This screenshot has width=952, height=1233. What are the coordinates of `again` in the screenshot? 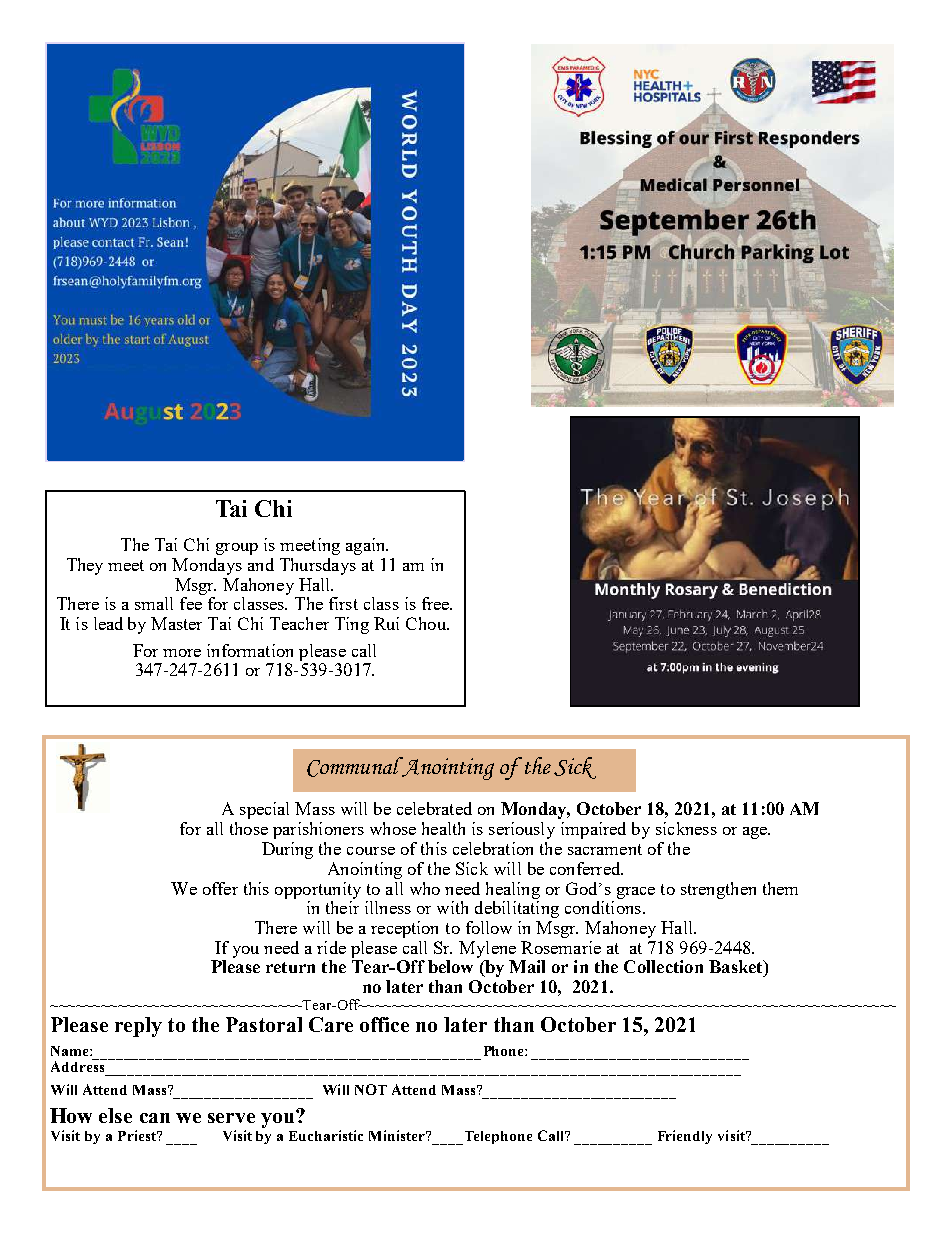 It's located at (367, 546).
